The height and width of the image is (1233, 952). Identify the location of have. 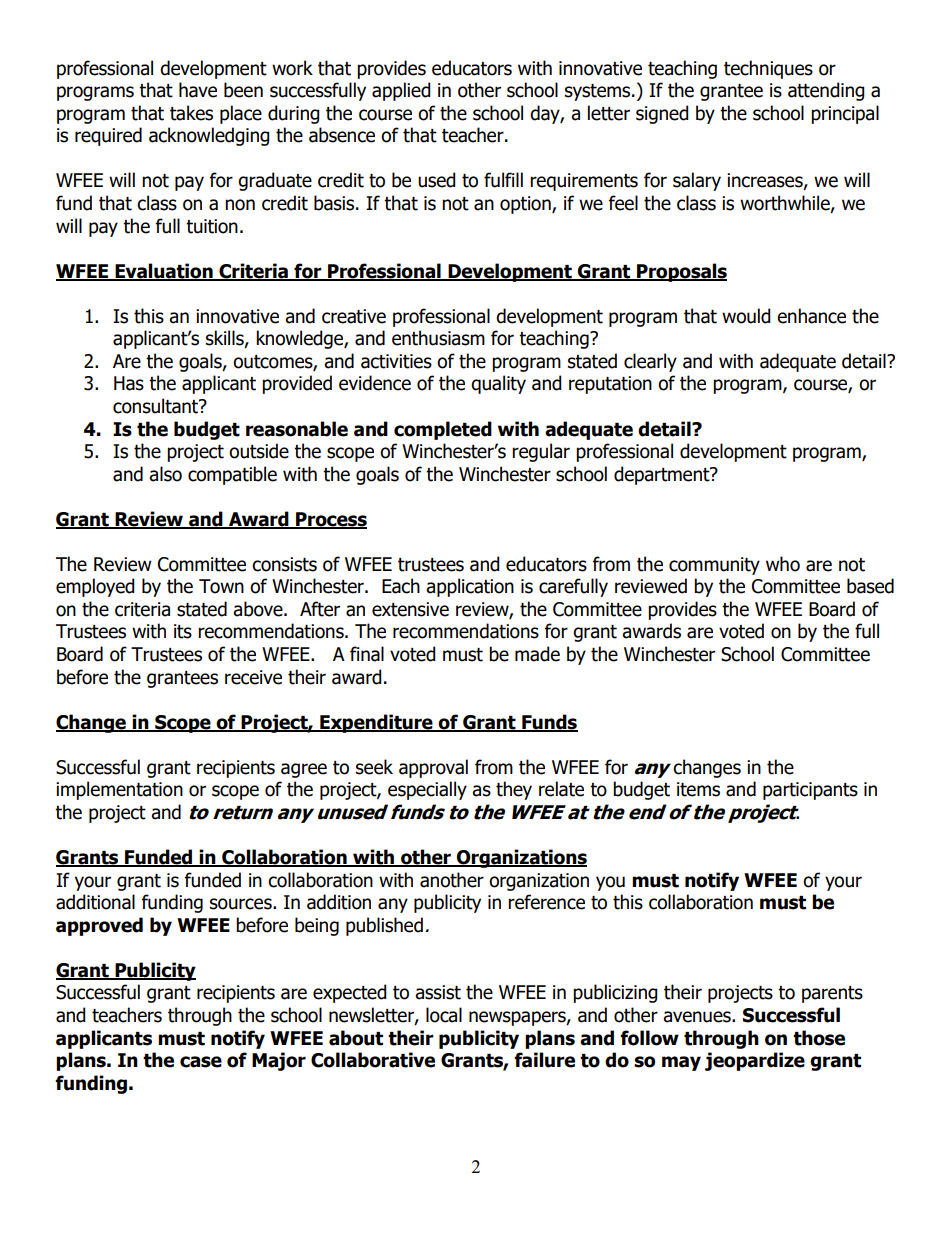
(198, 90).
